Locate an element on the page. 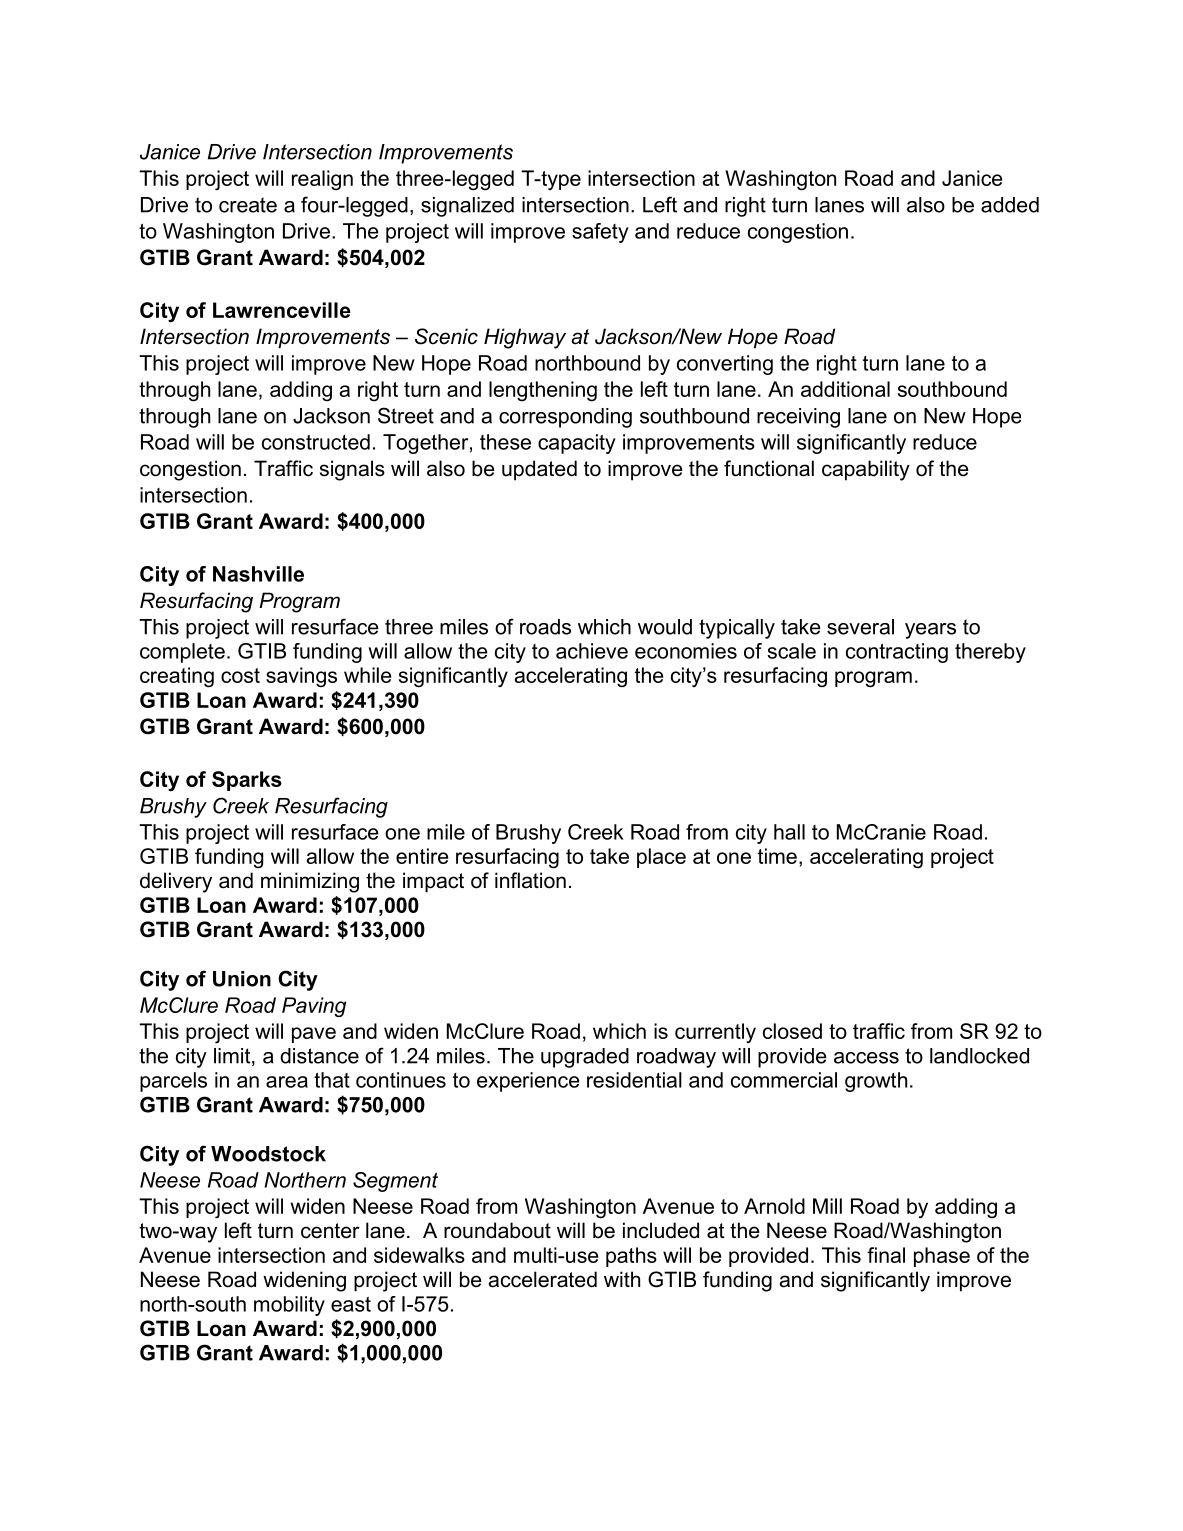  mobility is located at coordinates (289, 1306).
